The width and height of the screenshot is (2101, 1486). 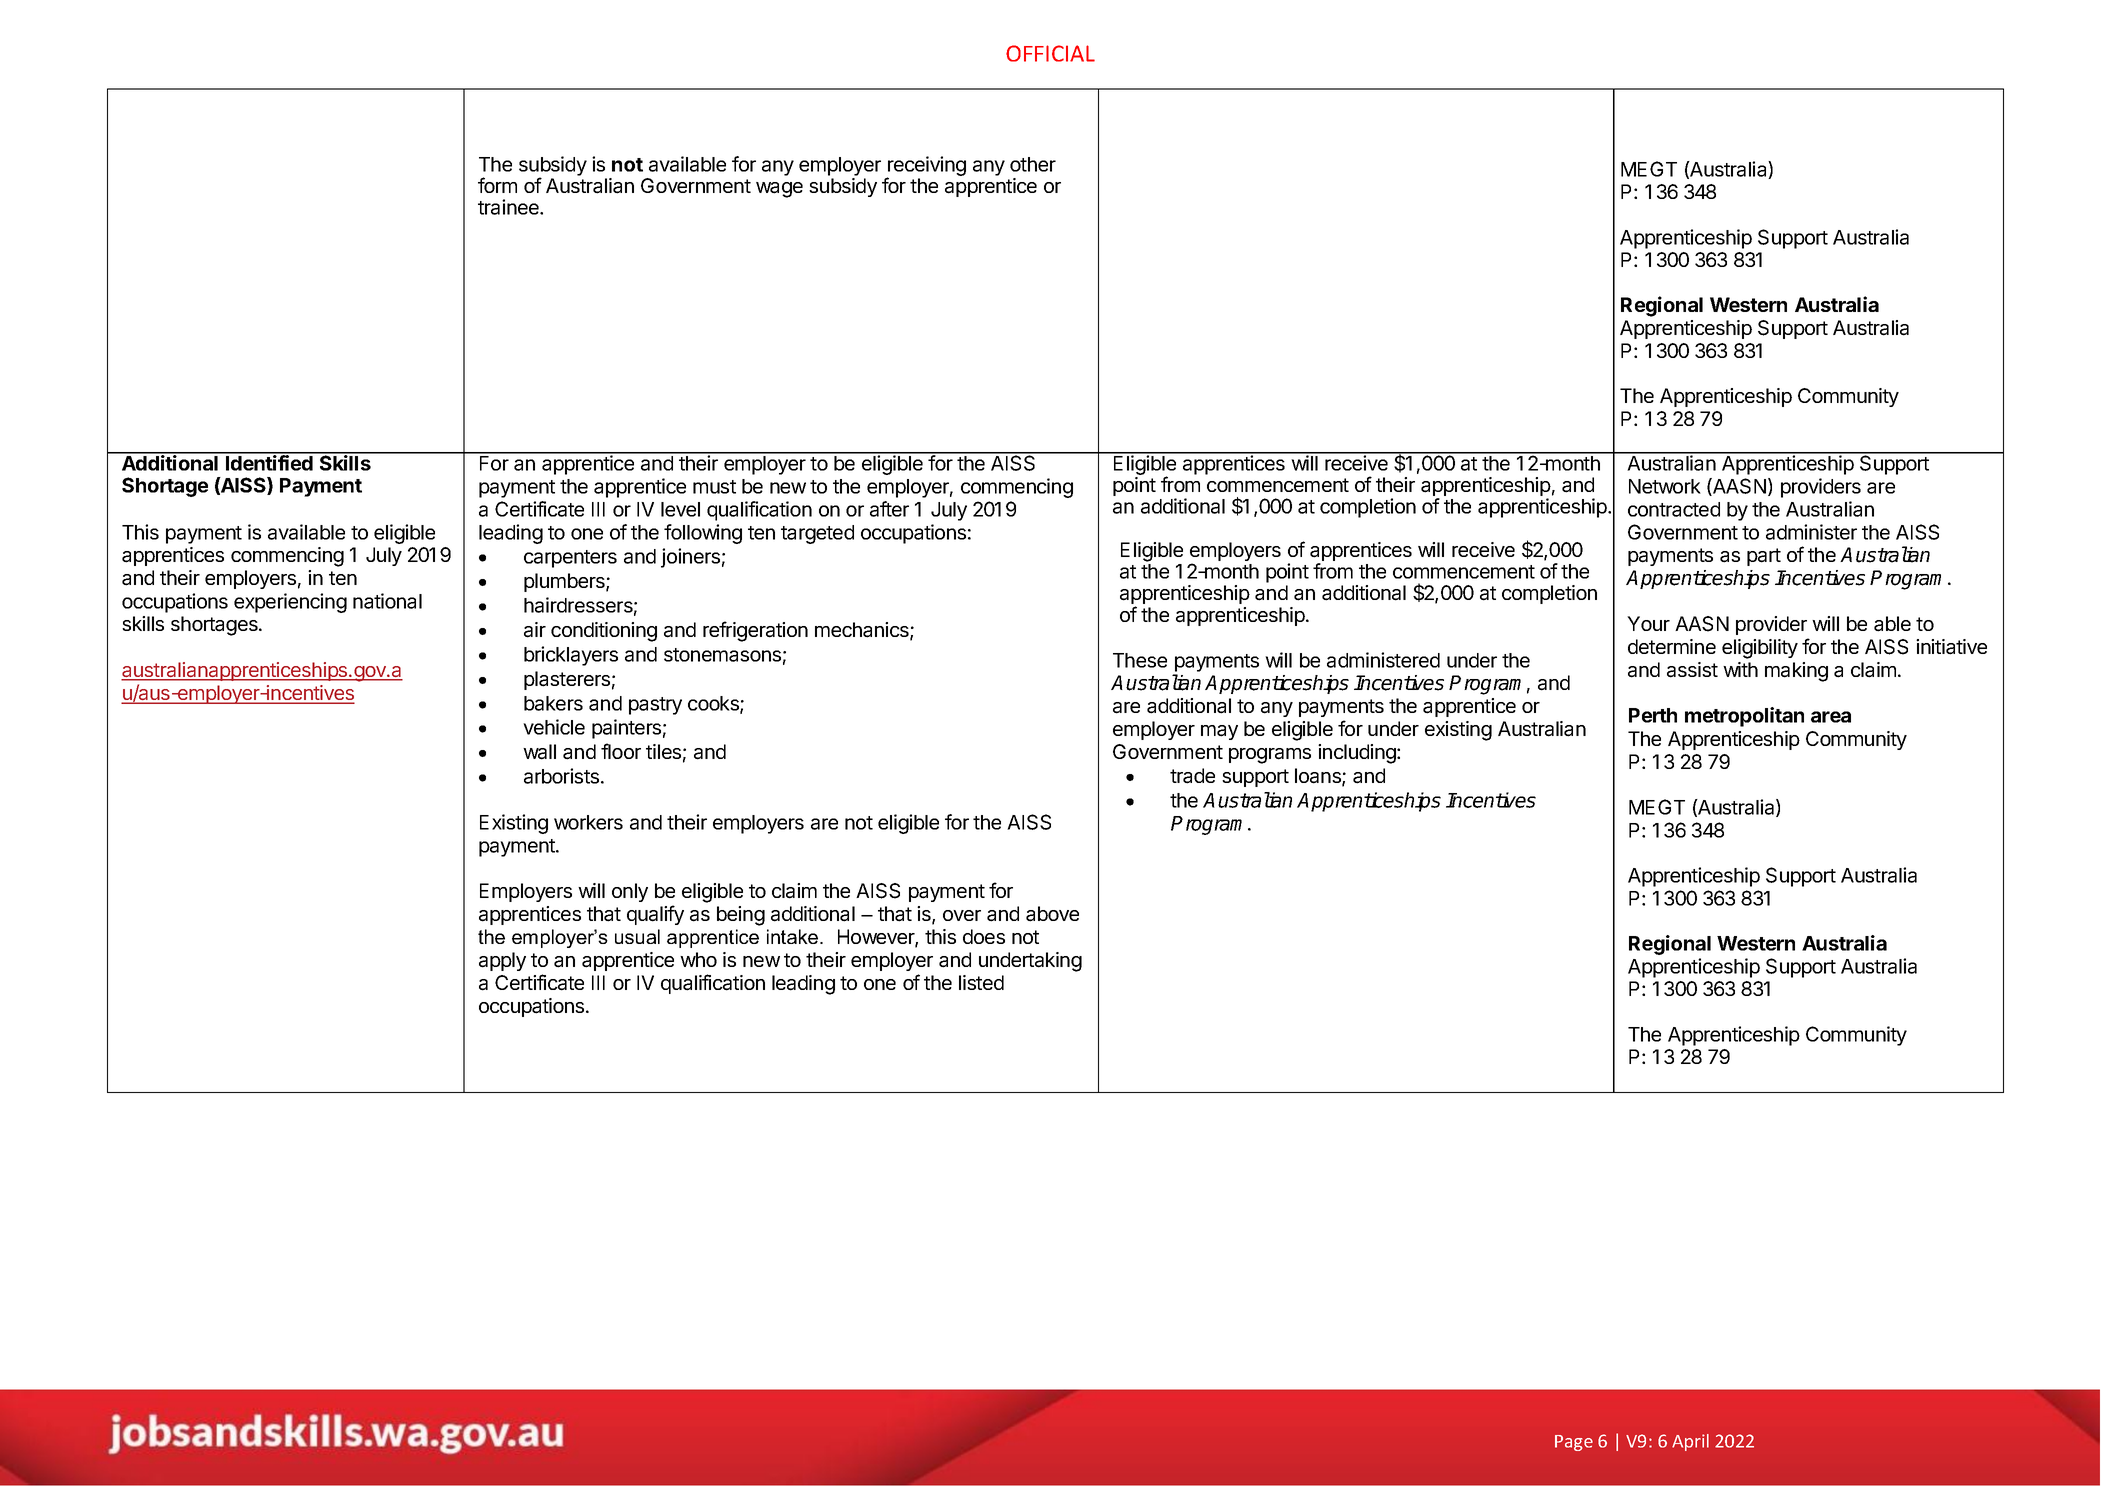 What do you see at coordinates (497, 185) in the screenshot?
I see `form` at bounding box center [497, 185].
